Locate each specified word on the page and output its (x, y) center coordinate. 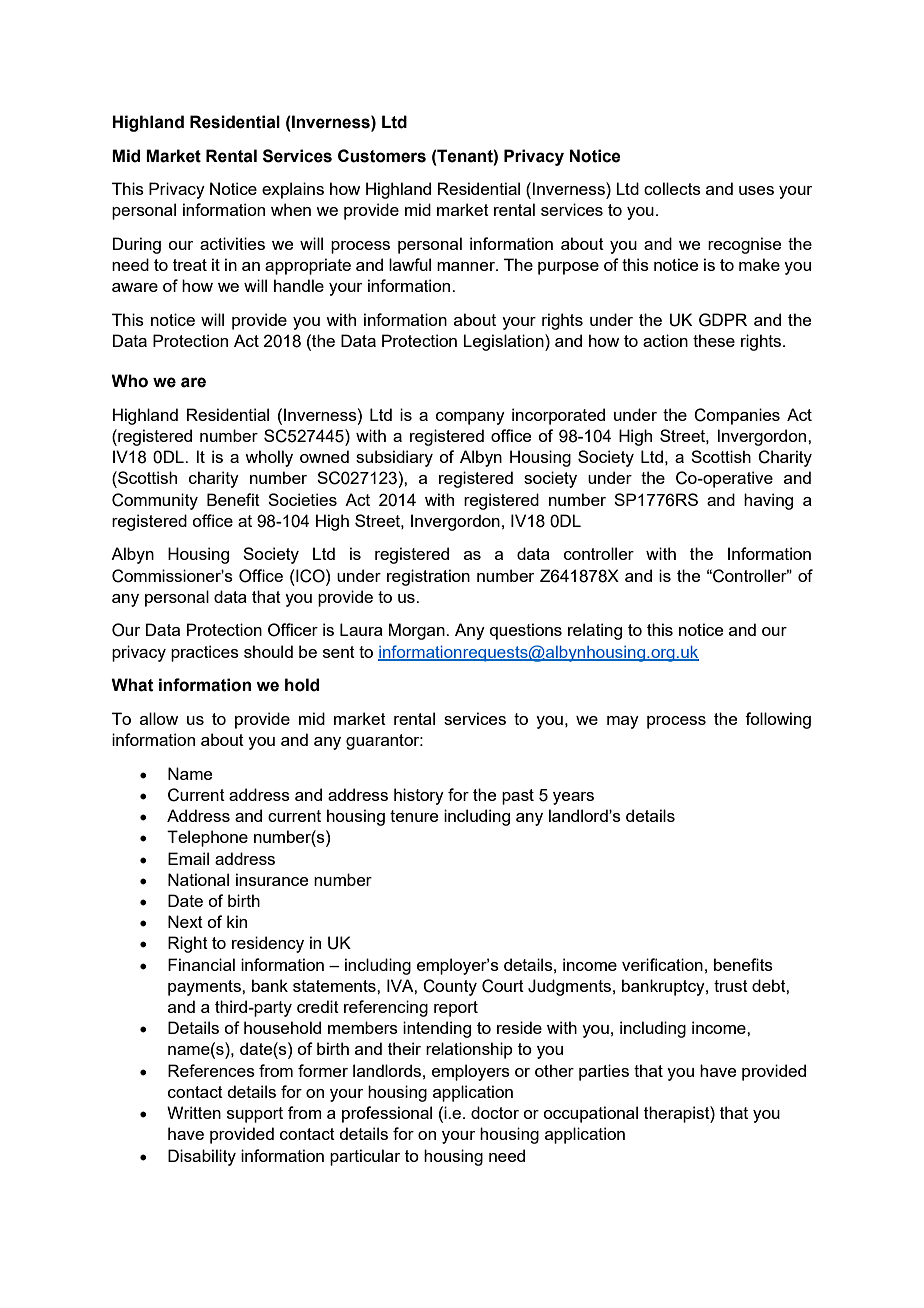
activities (232, 243)
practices (205, 653)
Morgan (417, 631)
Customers (382, 156)
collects (672, 188)
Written (194, 1112)
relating (595, 631)
